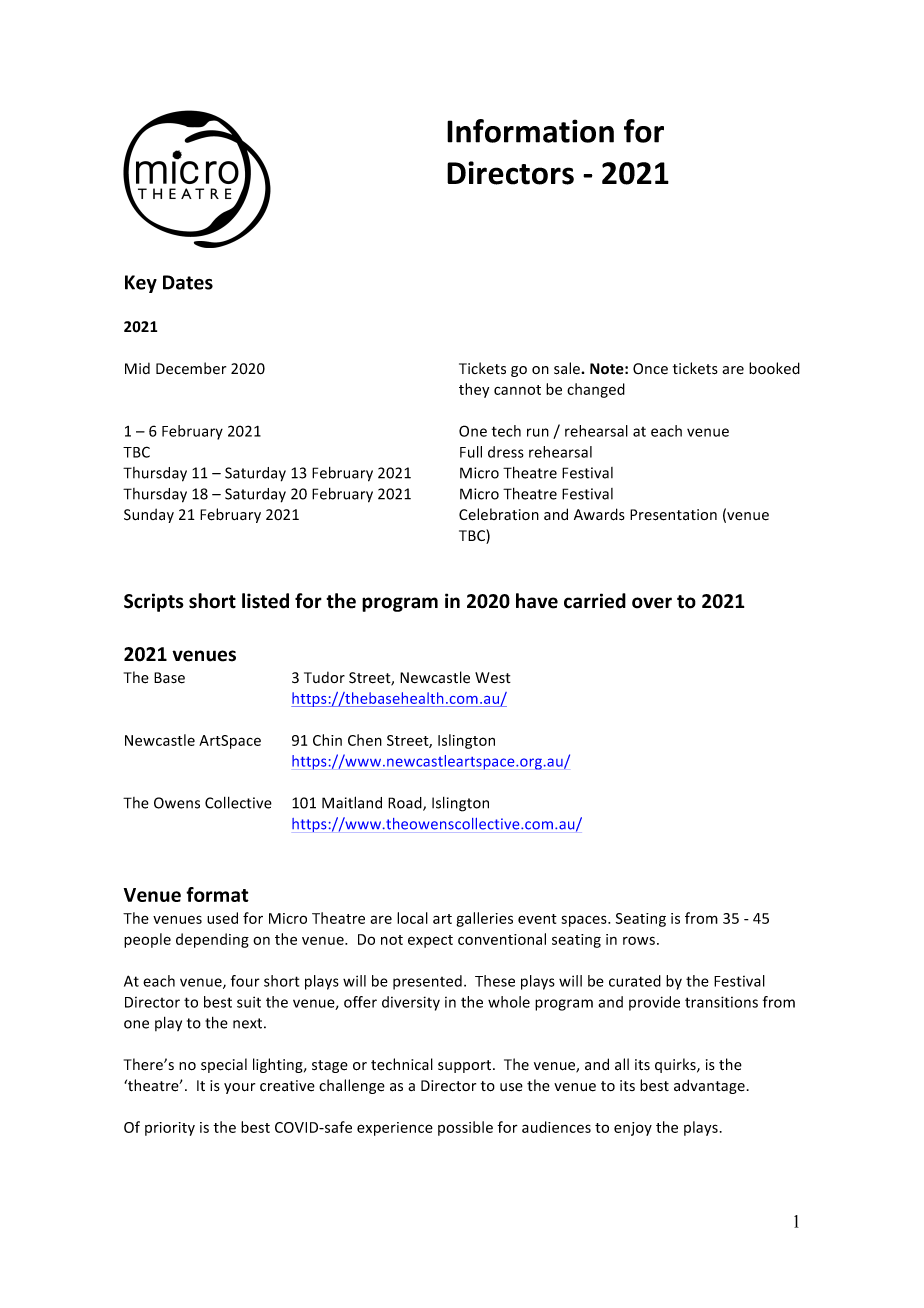 The image size is (924, 1308). What do you see at coordinates (188, 282) in the screenshot?
I see `Dates` at bounding box center [188, 282].
